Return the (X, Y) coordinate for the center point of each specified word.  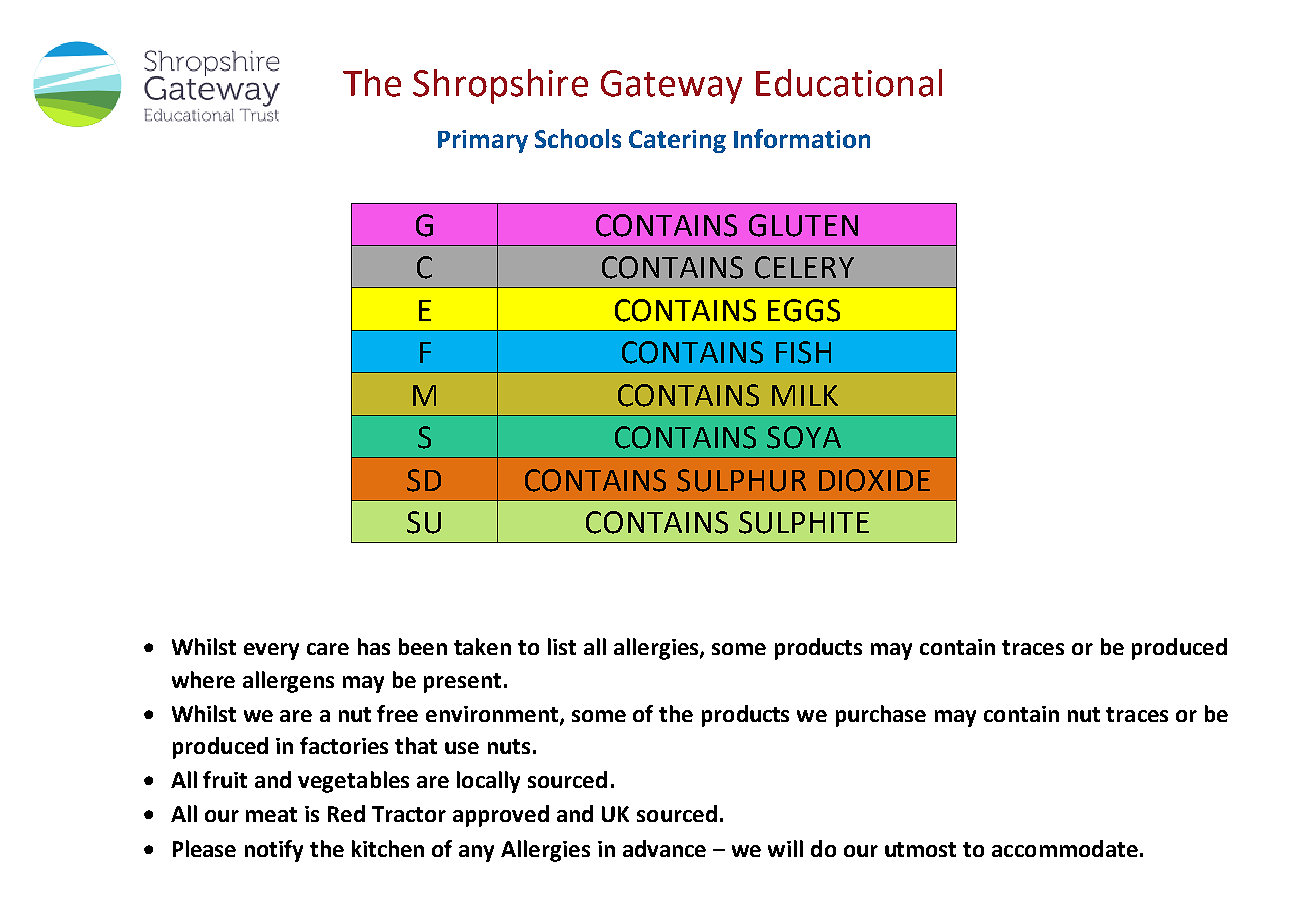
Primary (483, 141)
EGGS (804, 310)
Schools (578, 138)
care (328, 649)
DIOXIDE (874, 480)
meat (271, 814)
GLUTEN (803, 225)
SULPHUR (741, 480)
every (271, 651)
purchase (881, 716)
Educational (849, 83)
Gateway (671, 87)
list (562, 646)
